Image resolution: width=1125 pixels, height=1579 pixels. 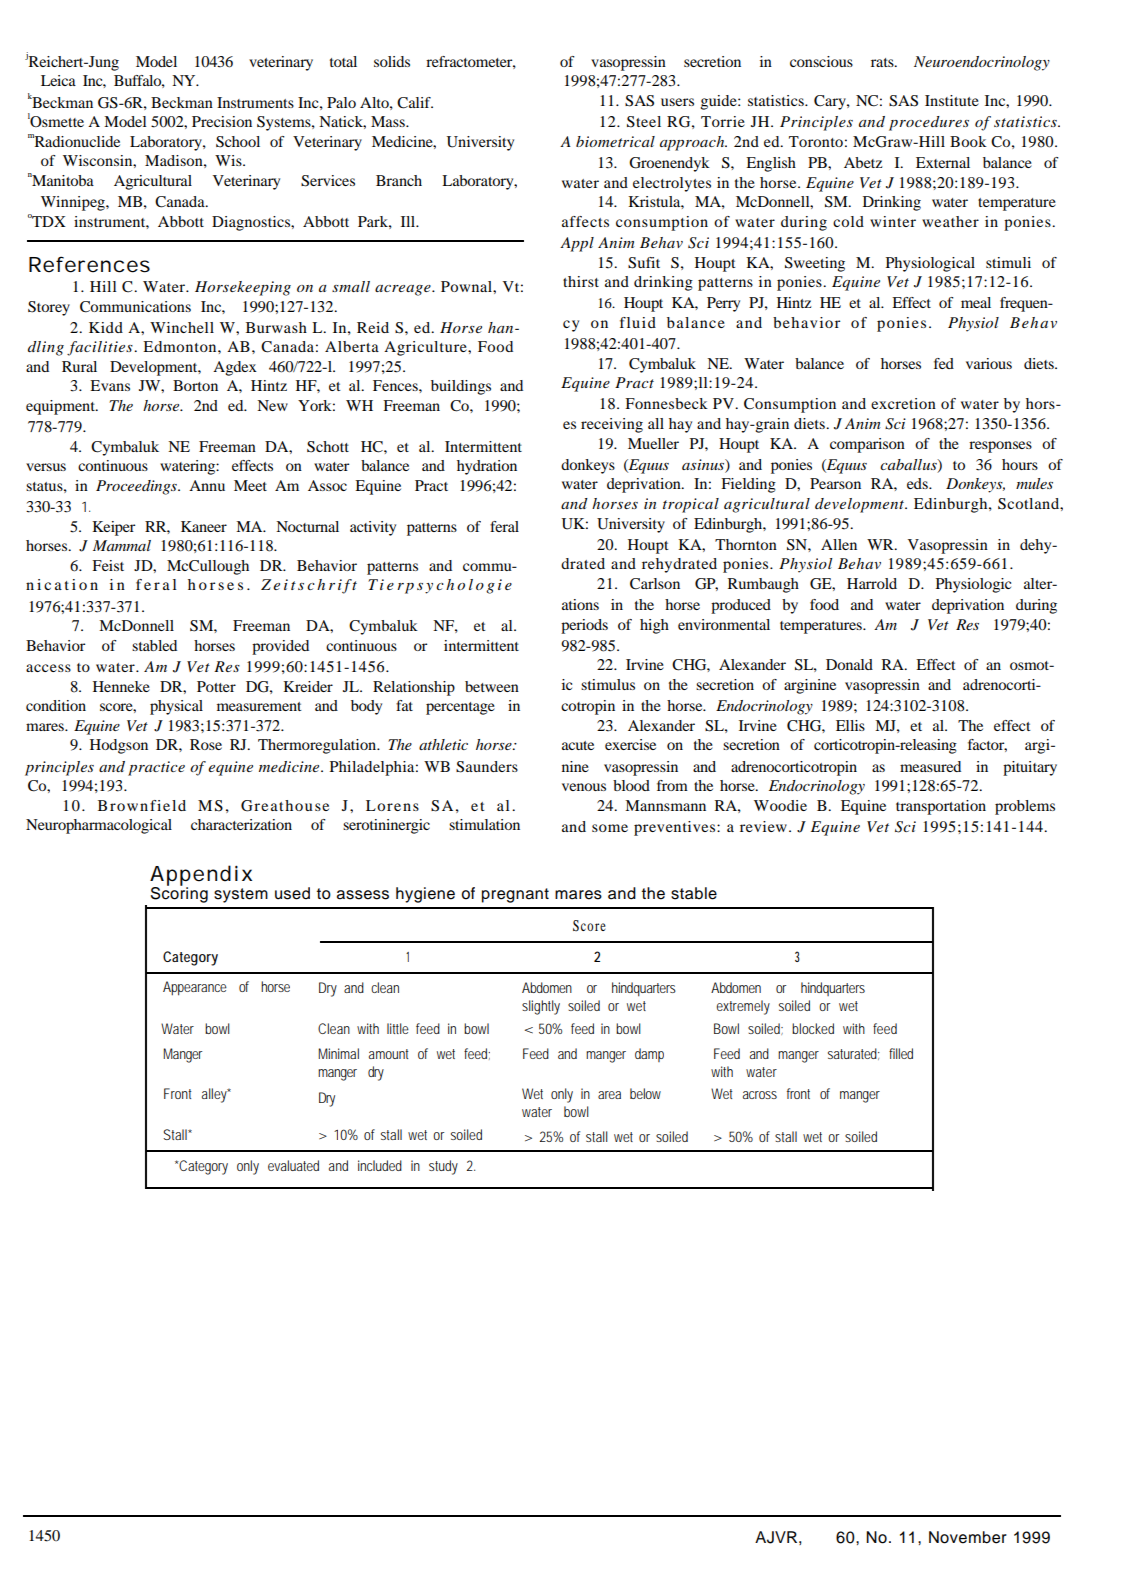 What do you see at coordinates (615, 141) in the screenshot?
I see `biometrical` at bounding box center [615, 141].
